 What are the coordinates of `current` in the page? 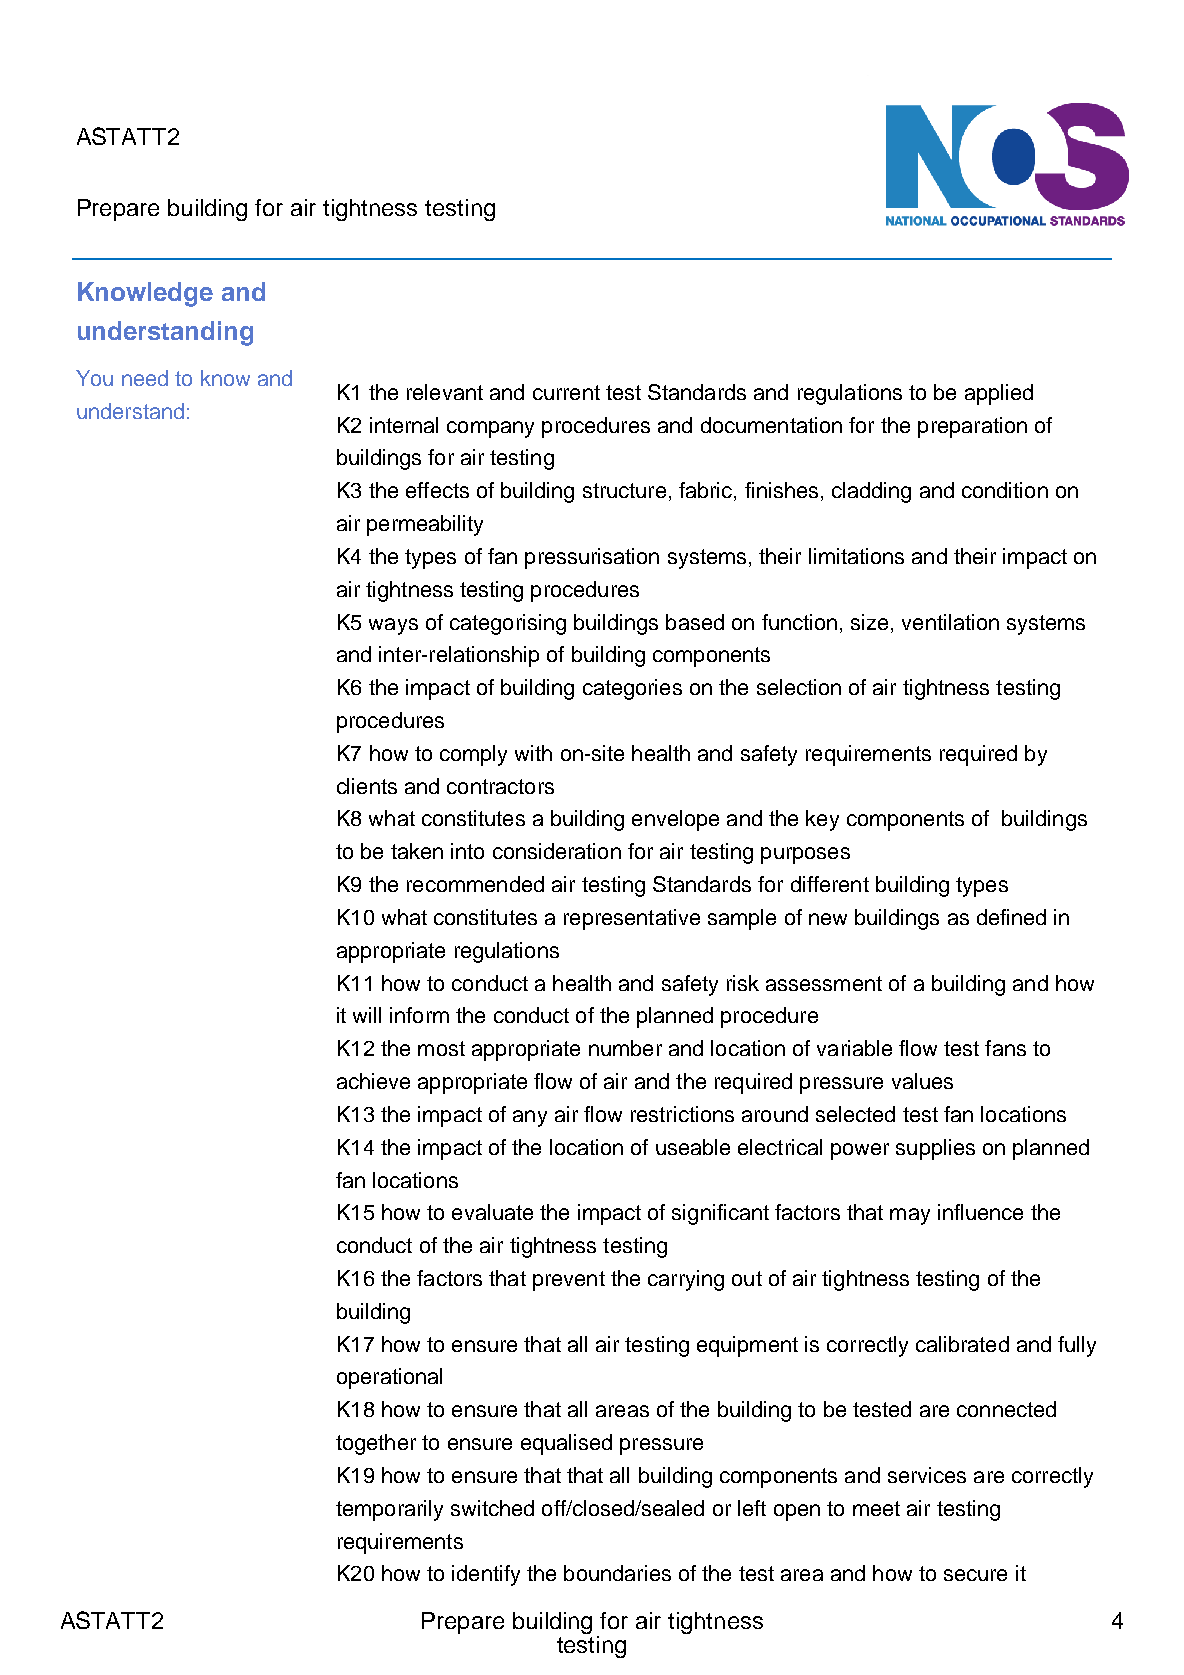 It's located at (566, 392).
